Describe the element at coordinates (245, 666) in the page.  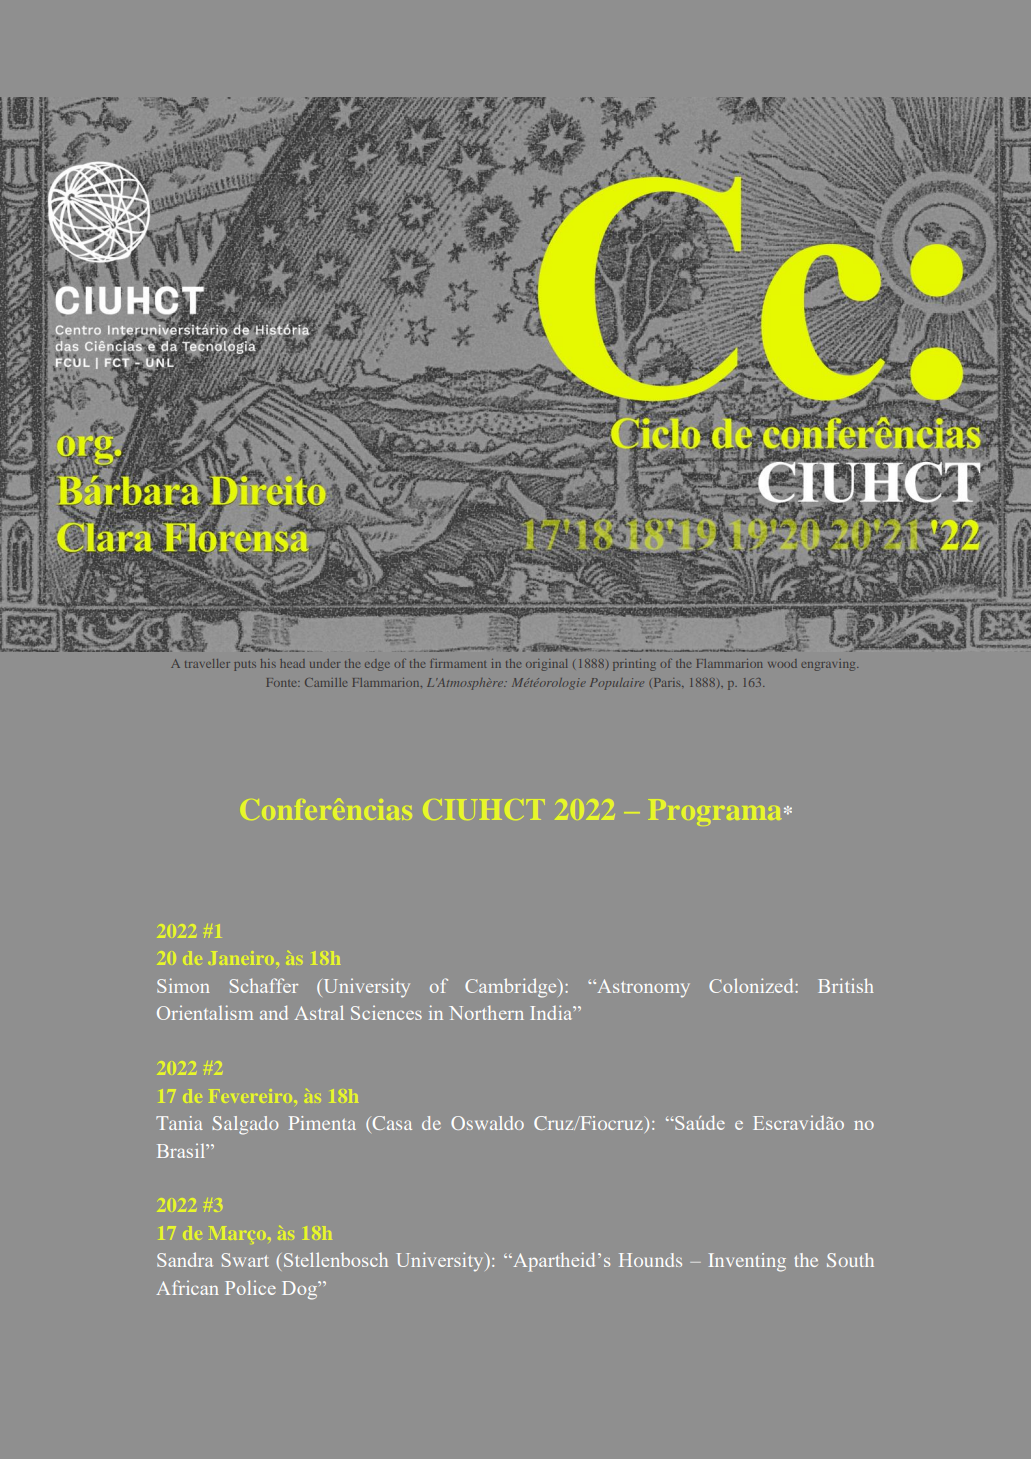
I see `puts` at that location.
